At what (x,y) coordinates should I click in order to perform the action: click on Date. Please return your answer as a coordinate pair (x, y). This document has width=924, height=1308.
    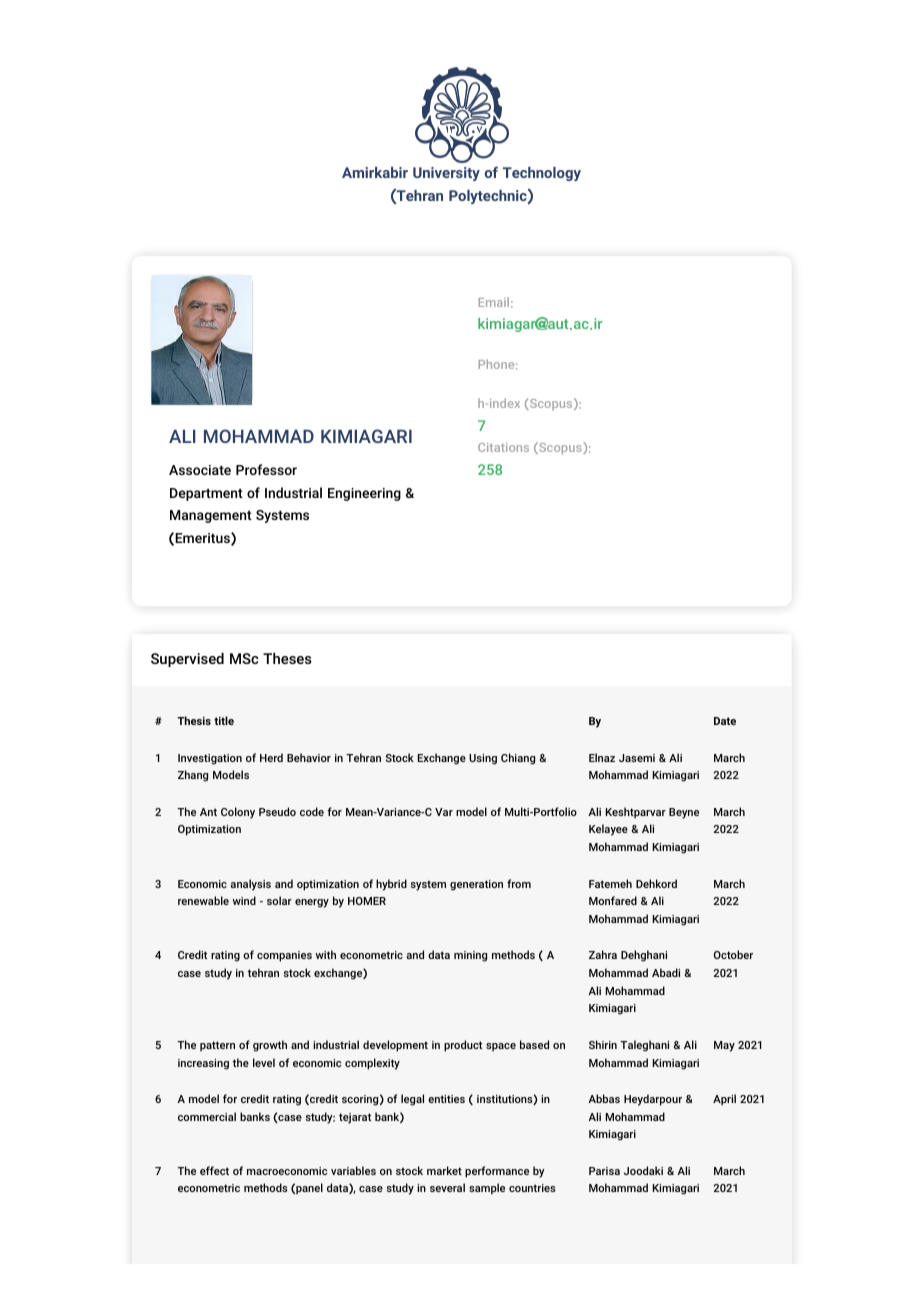
    Looking at the image, I should click on (725, 721).
